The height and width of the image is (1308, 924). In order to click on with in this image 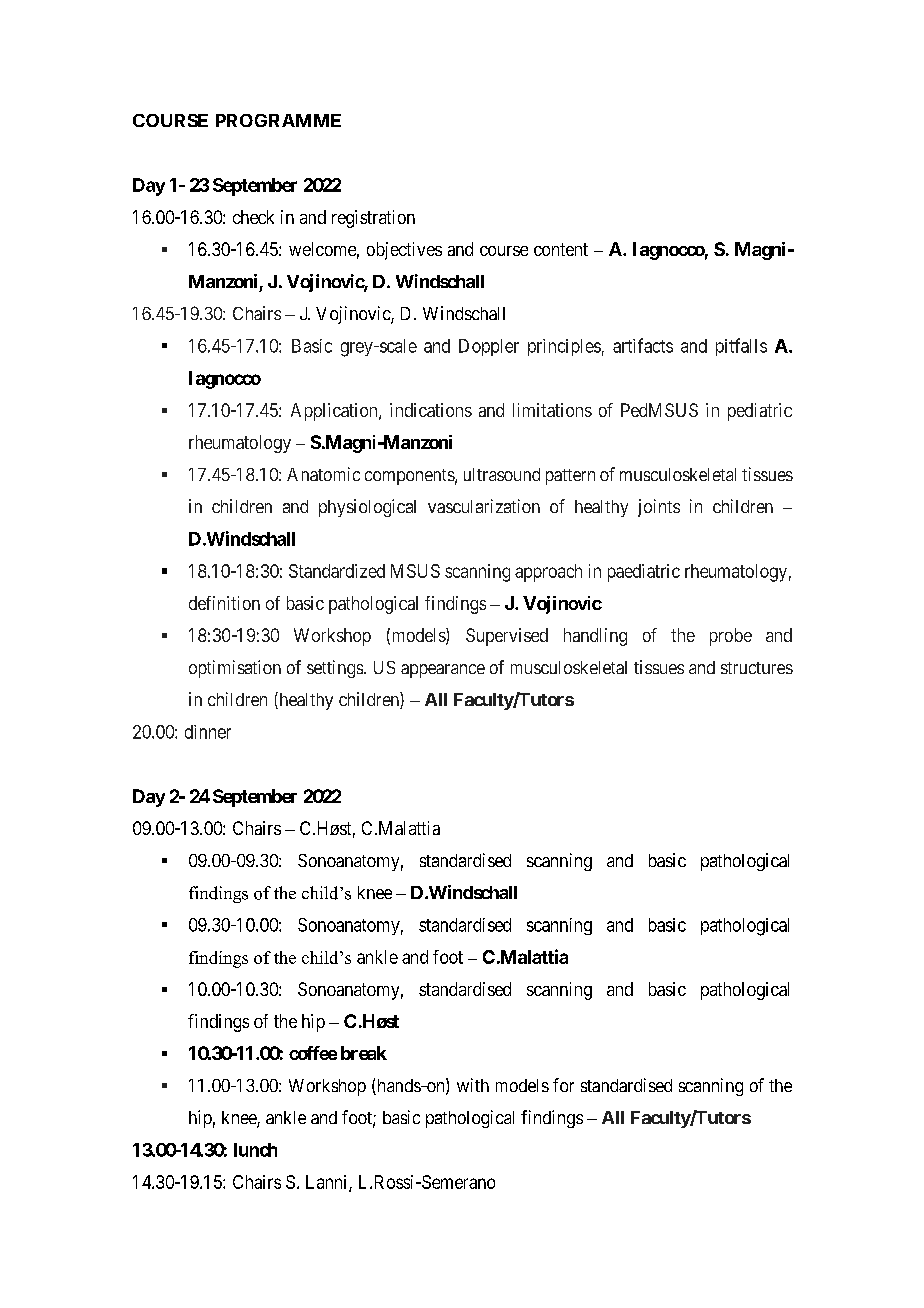, I will do `click(473, 1085)`.
